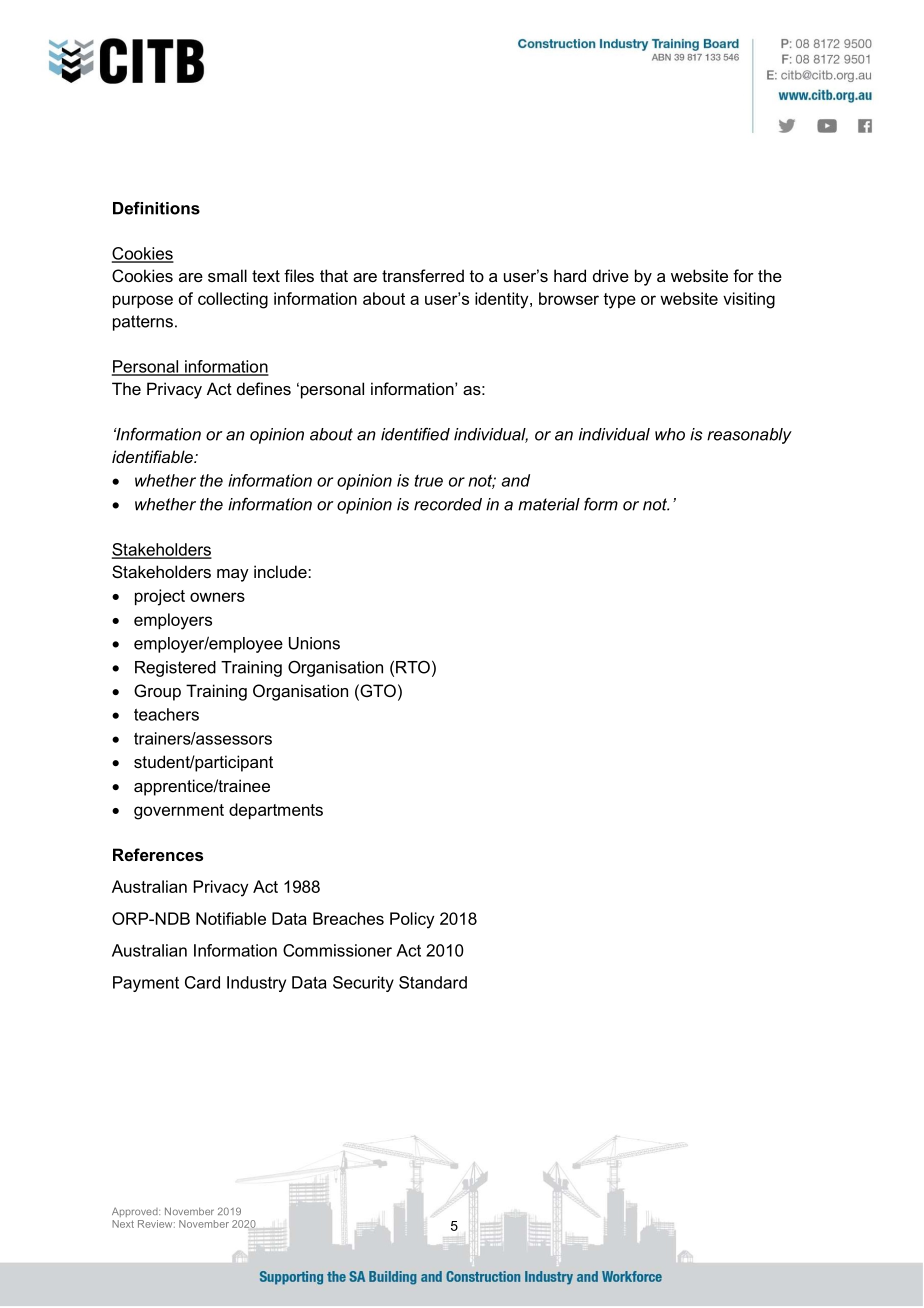 Image resolution: width=924 pixels, height=1308 pixels. I want to click on identifiable, so click(153, 456).
